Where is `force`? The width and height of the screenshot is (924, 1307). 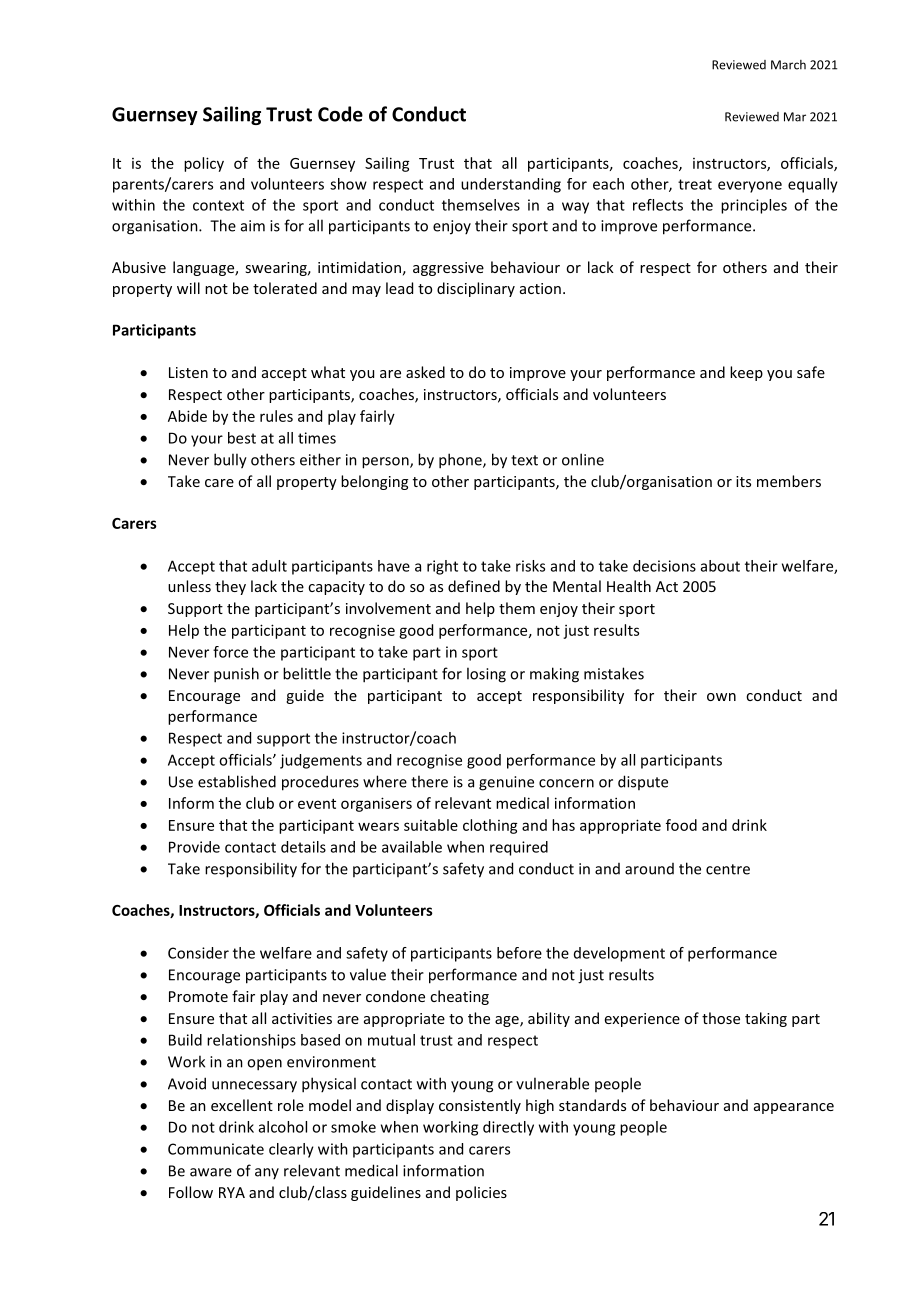
force is located at coordinates (230, 652).
